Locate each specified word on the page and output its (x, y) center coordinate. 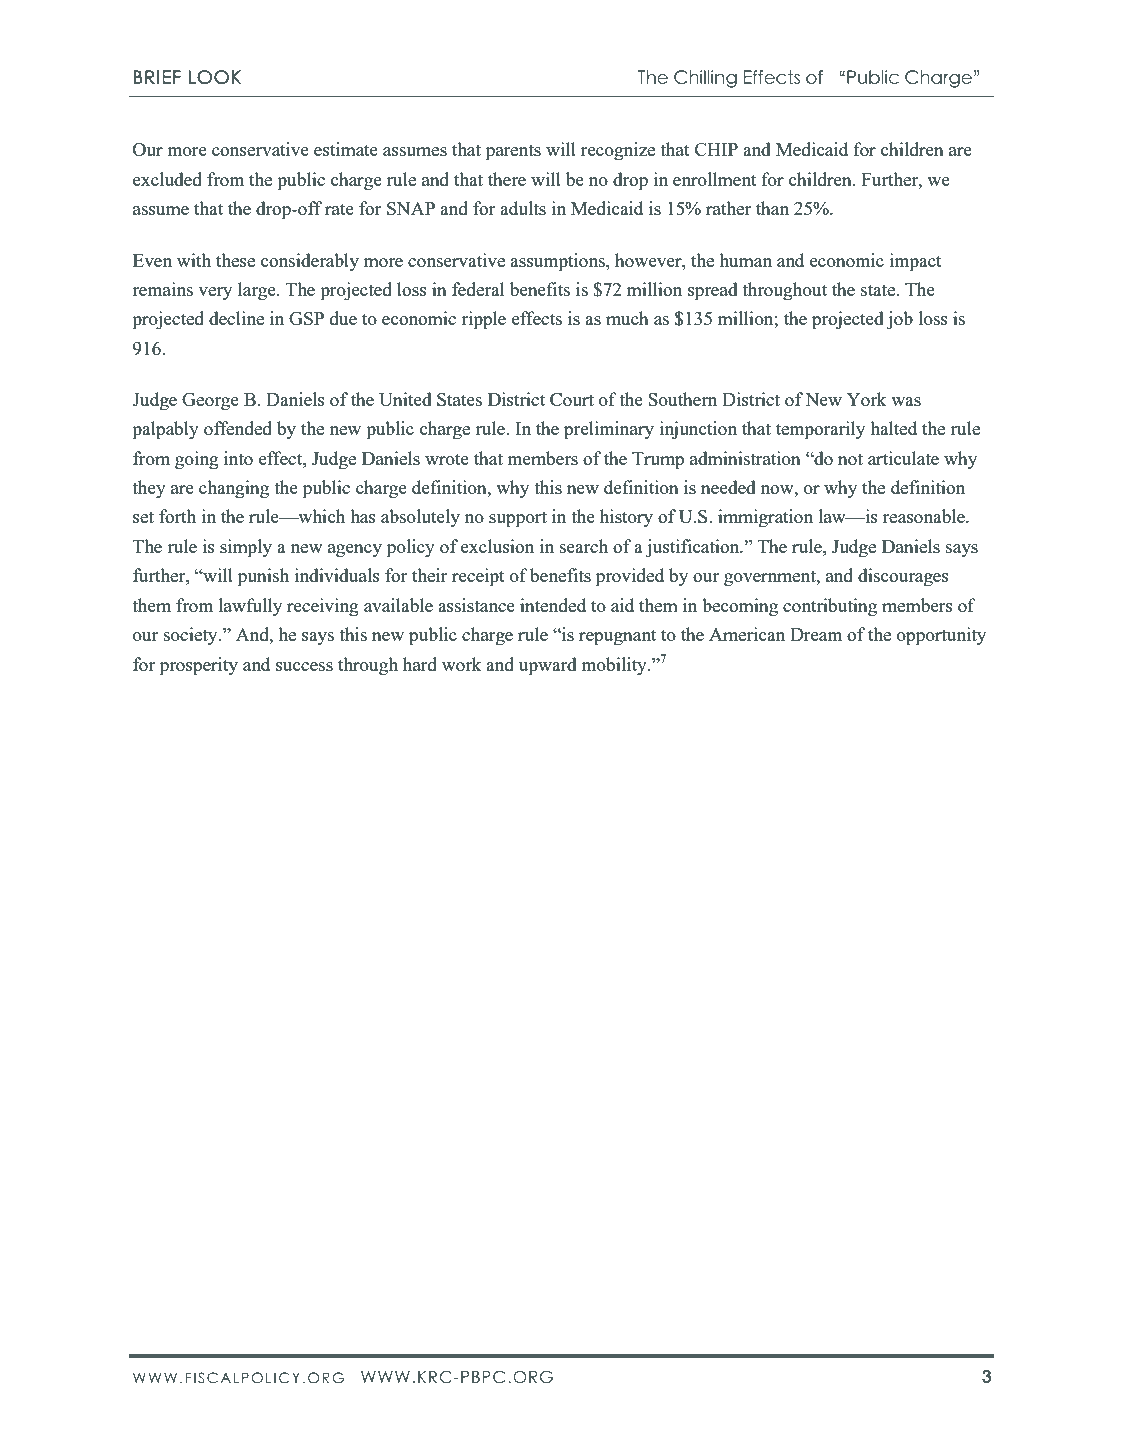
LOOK (215, 77)
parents (513, 153)
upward (548, 666)
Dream (816, 634)
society (192, 636)
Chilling (705, 79)
